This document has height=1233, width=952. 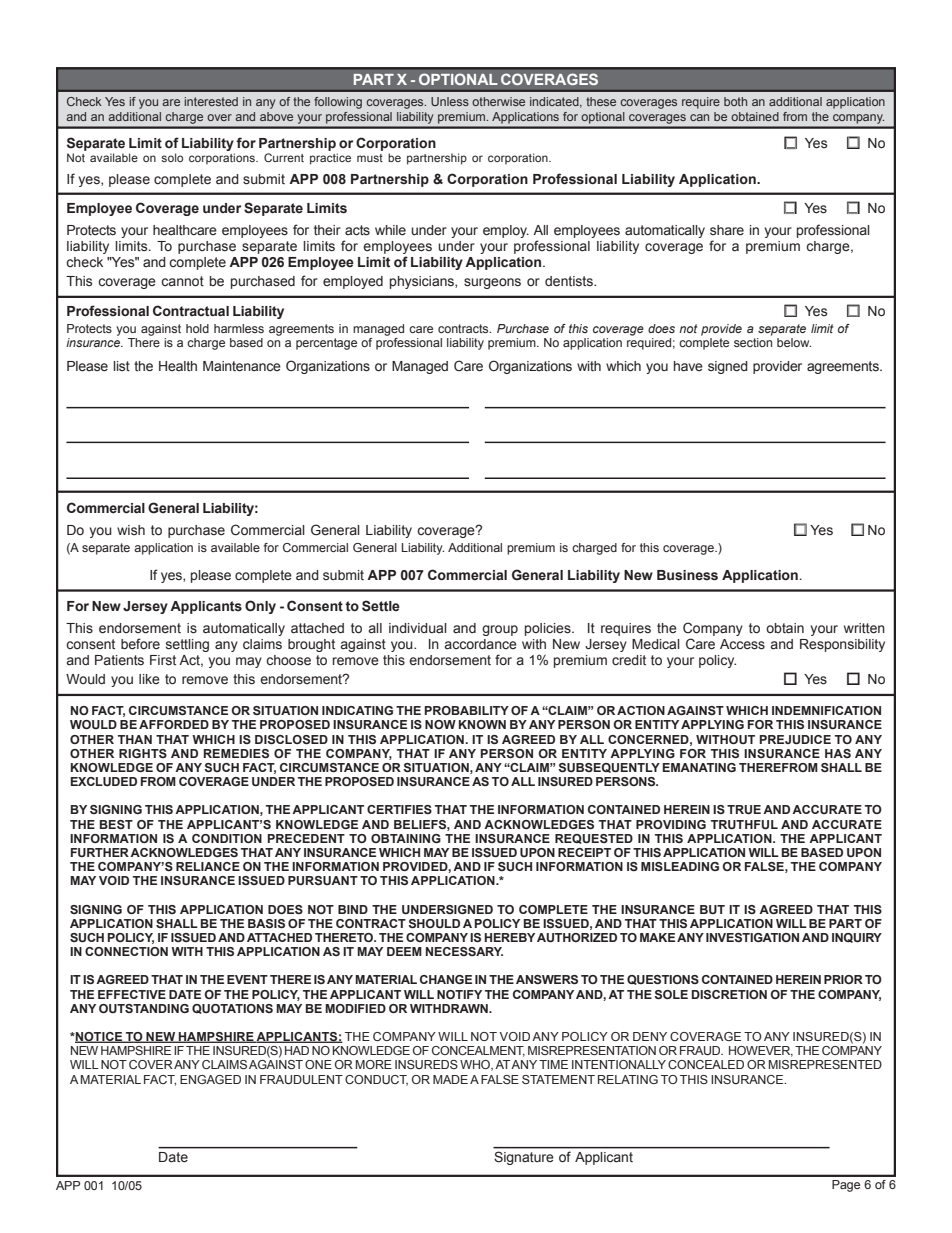 I want to click on INVESTIGATION, so click(x=752, y=937).
